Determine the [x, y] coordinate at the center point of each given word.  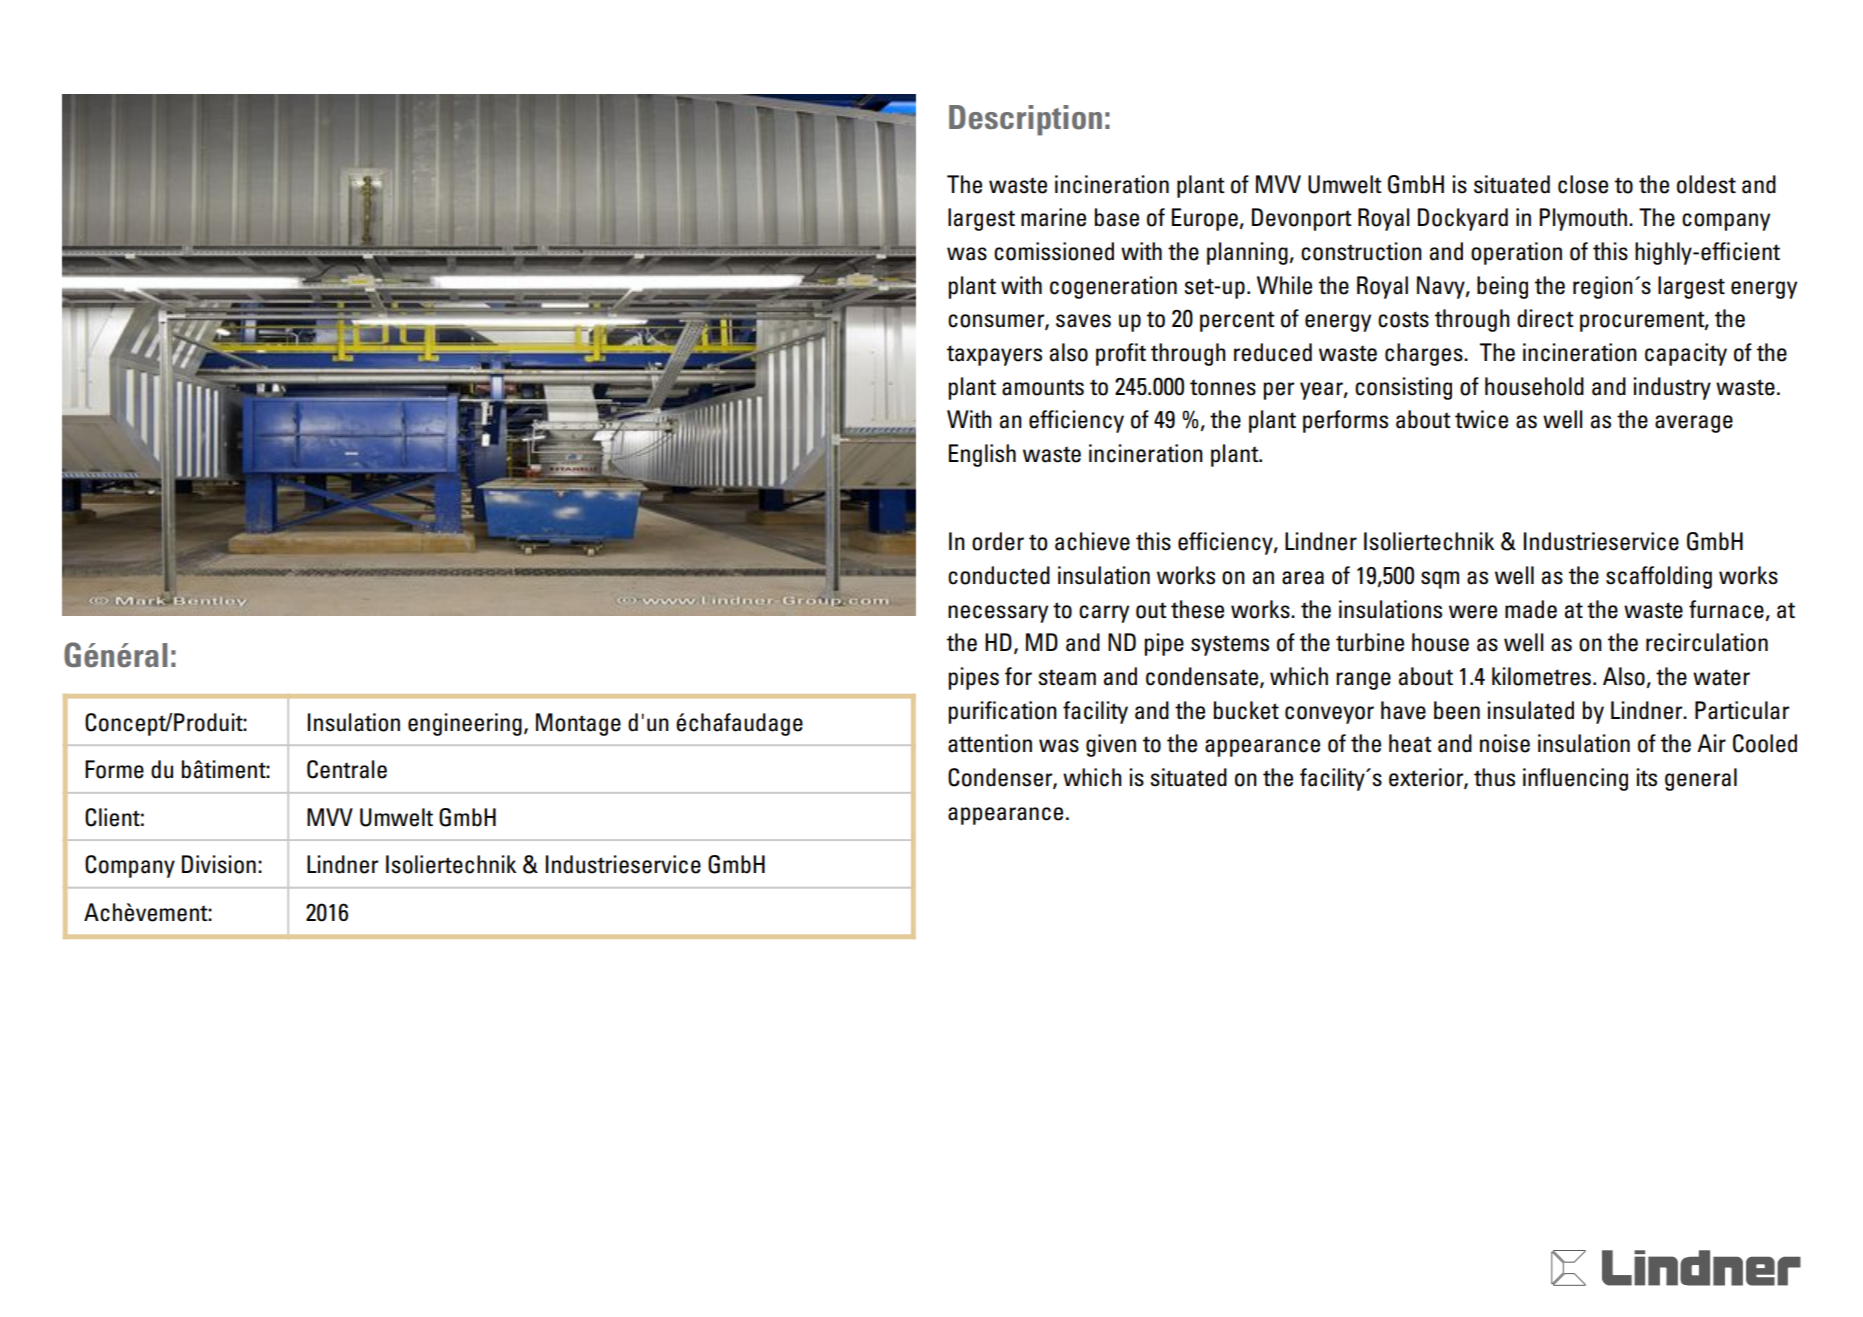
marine [1053, 217]
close [1583, 184]
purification [1002, 712]
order [998, 541]
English [982, 455]
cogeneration [1113, 287]
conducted [999, 575]
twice [1481, 419]
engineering [465, 724]
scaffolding [1659, 577]
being [1502, 287]
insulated [1530, 710]
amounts [1043, 387]
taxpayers [994, 355]
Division [219, 864]
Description [1025, 120]
